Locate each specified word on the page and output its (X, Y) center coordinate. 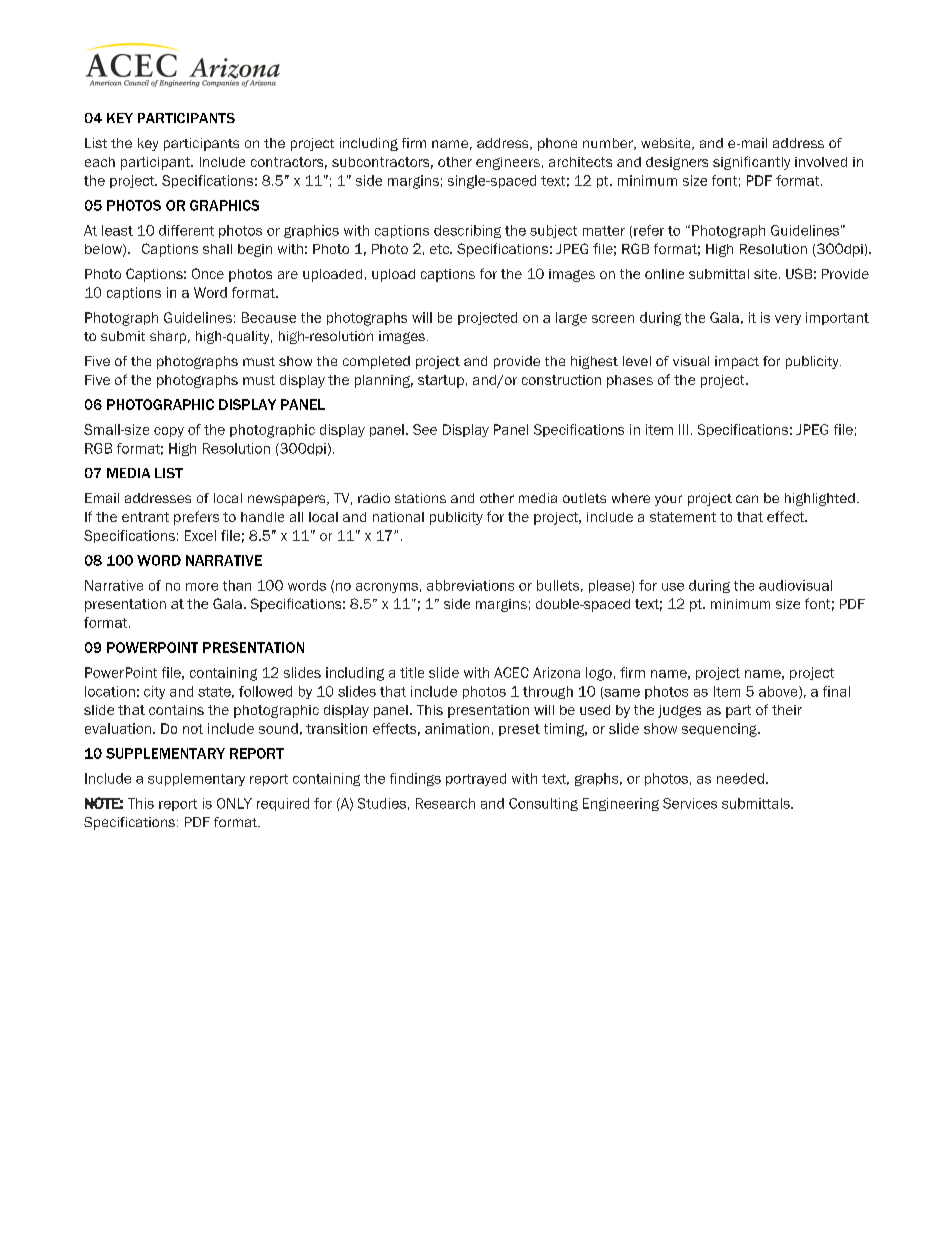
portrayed (476, 779)
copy (169, 432)
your (668, 500)
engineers (508, 163)
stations (420, 498)
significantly (751, 163)
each (100, 162)
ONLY (234, 803)
